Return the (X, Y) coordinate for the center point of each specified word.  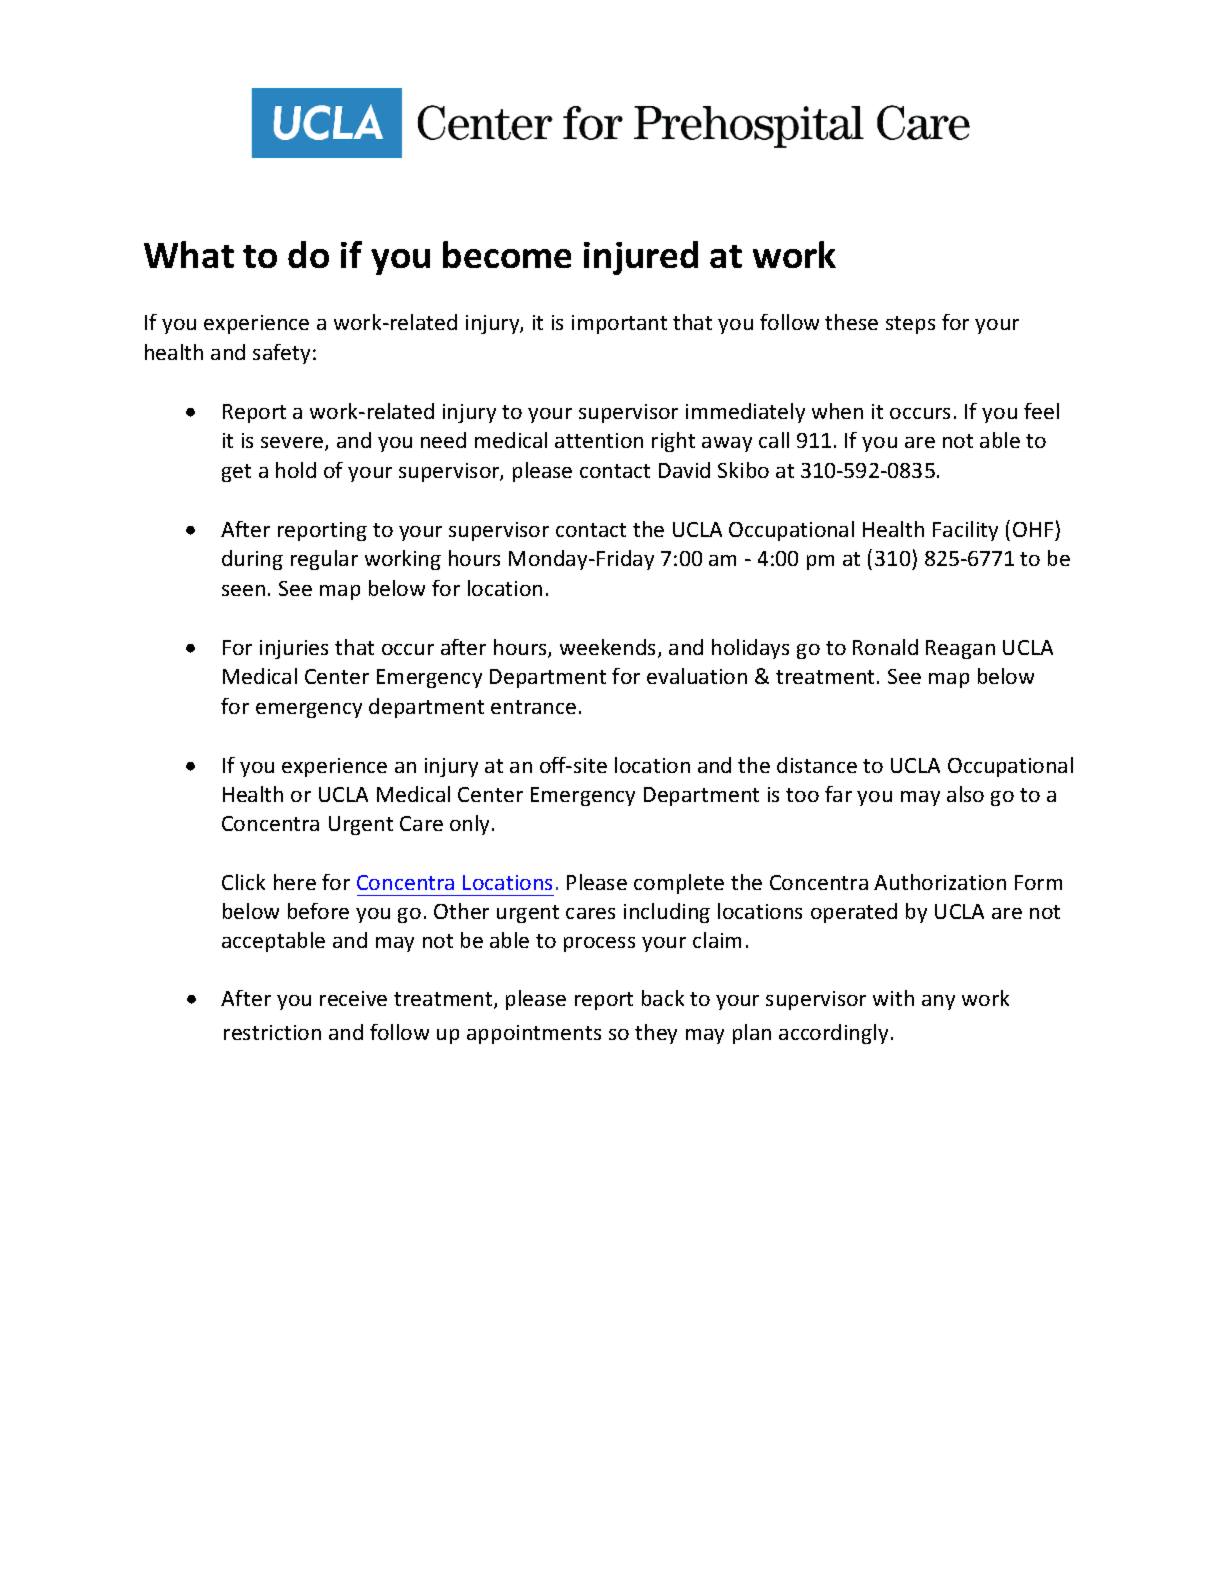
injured (641, 258)
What (189, 254)
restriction (272, 1032)
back (663, 998)
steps (910, 325)
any (938, 1002)
